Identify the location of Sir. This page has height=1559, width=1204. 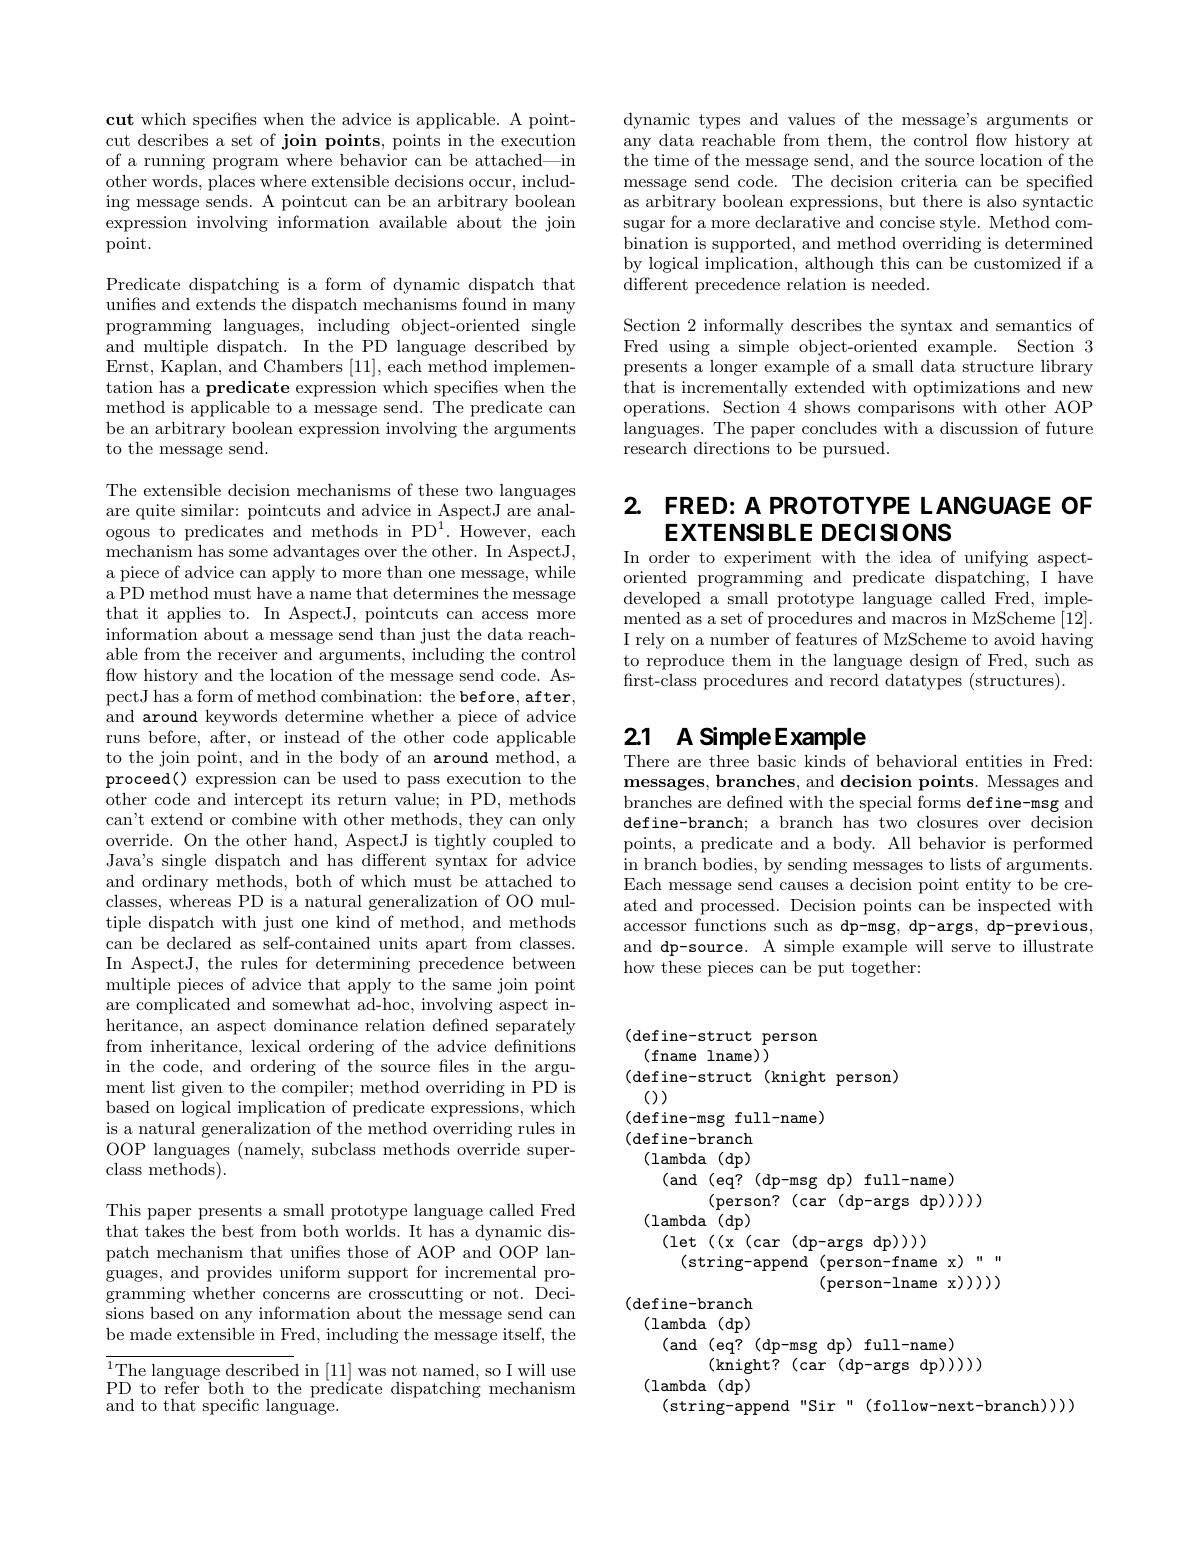
(822, 1405).
